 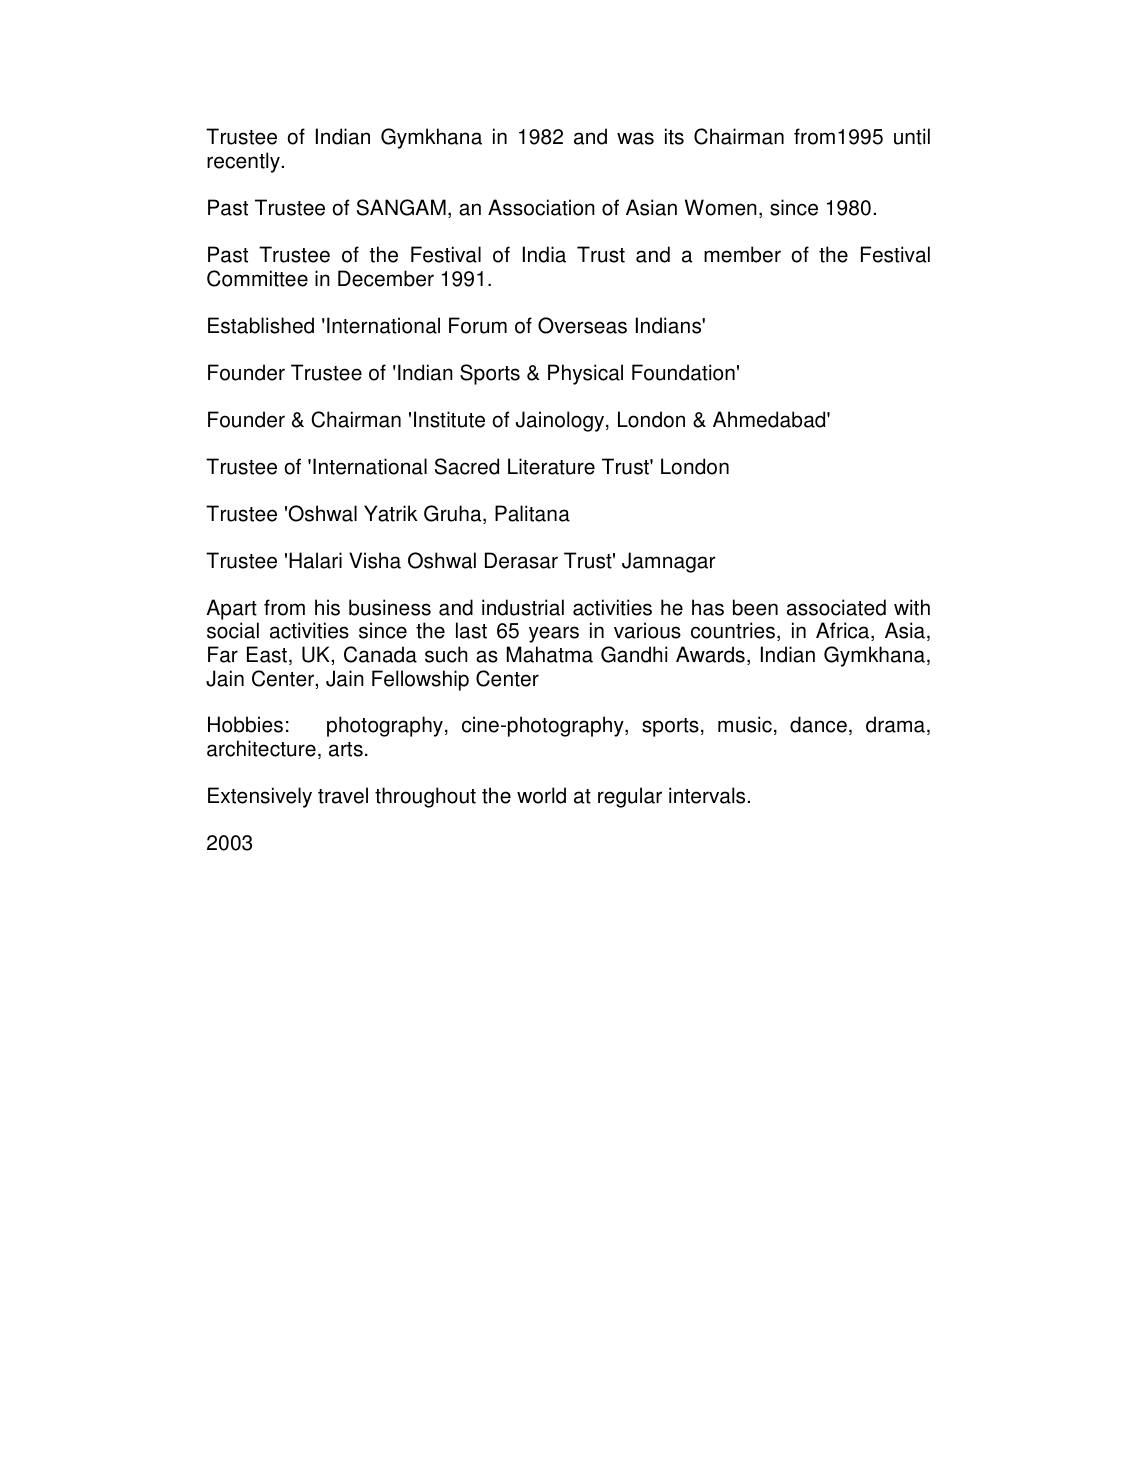 What do you see at coordinates (742, 254) in the screenshot?
I see `member` at bounding box center [742, 254].
